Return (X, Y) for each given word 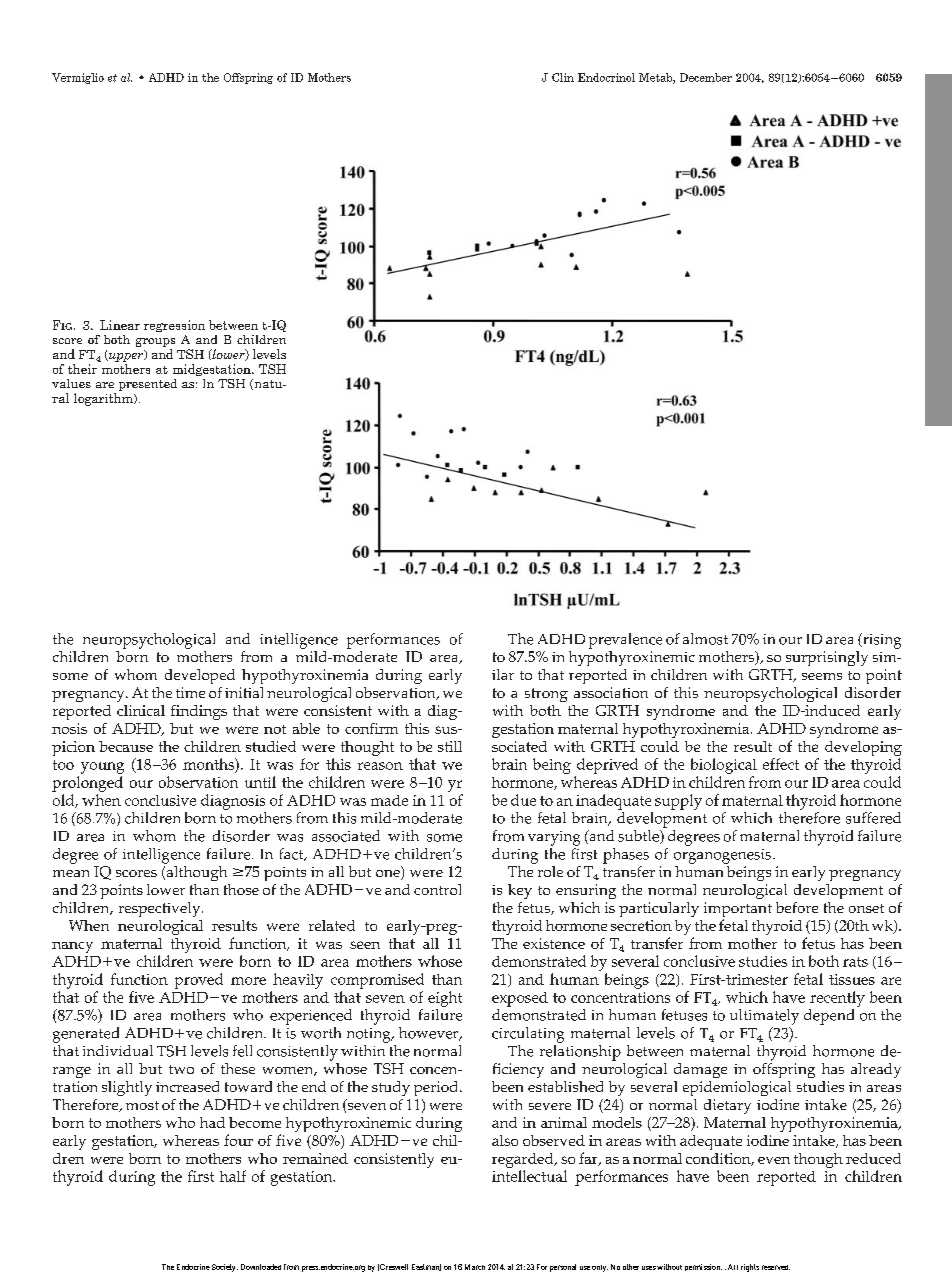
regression (174, 326)
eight (445, 999)
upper (126, 356)
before (797, 907)
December (706, 77)
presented (148, 385)
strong (546, 695)
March (475, 1267)
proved (199, 981)
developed (200, 676)
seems (822, 676)
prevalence (625, 641)
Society (225, 1268)
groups (155, 342)
